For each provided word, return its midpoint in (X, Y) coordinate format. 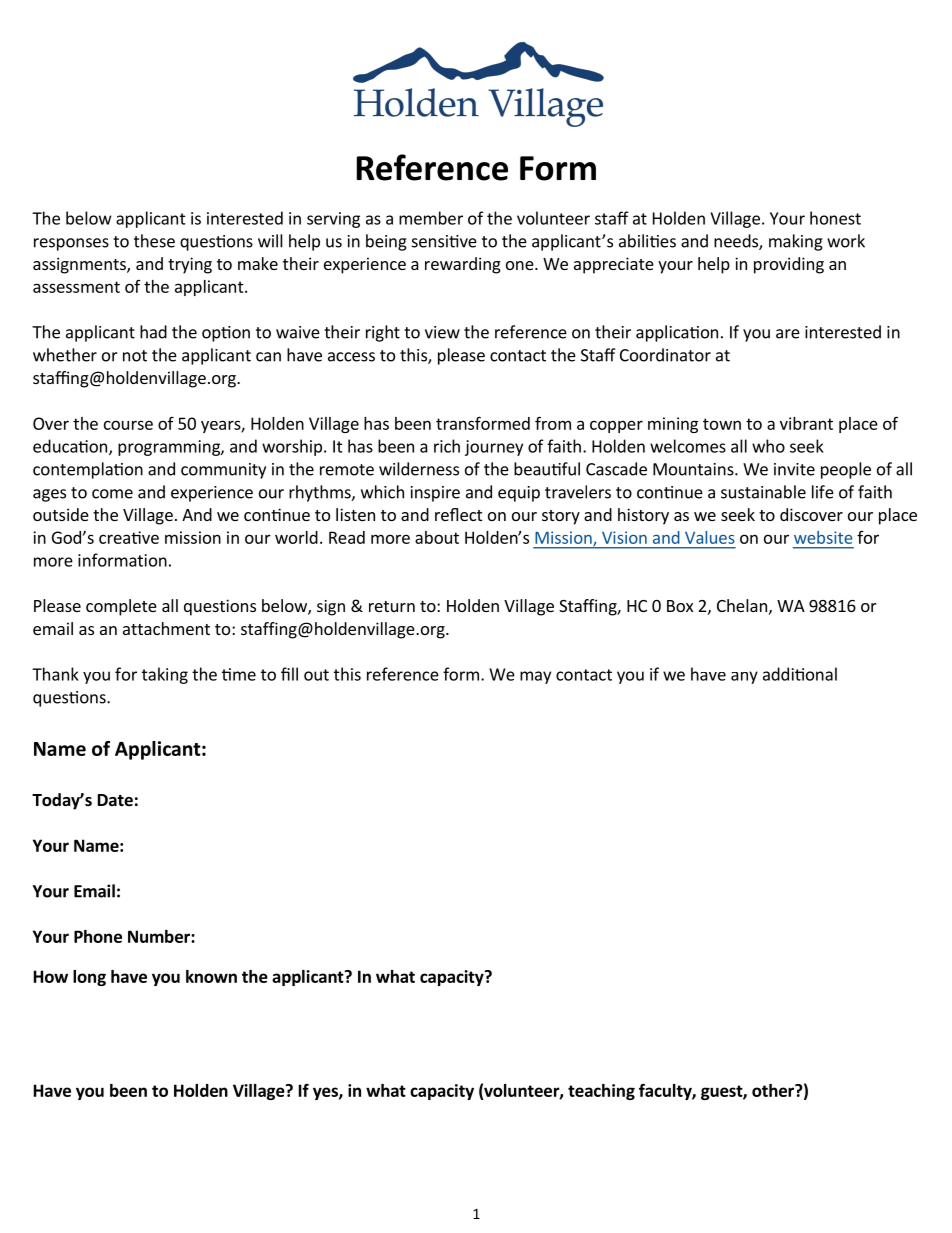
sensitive (444, 241)
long (89, 978)
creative (129, 537)
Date (115, 800)
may (535, 677)
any (744, 677)
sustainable (763, 492)
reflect (458, 514)
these (154, 241)
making (796, 242)
